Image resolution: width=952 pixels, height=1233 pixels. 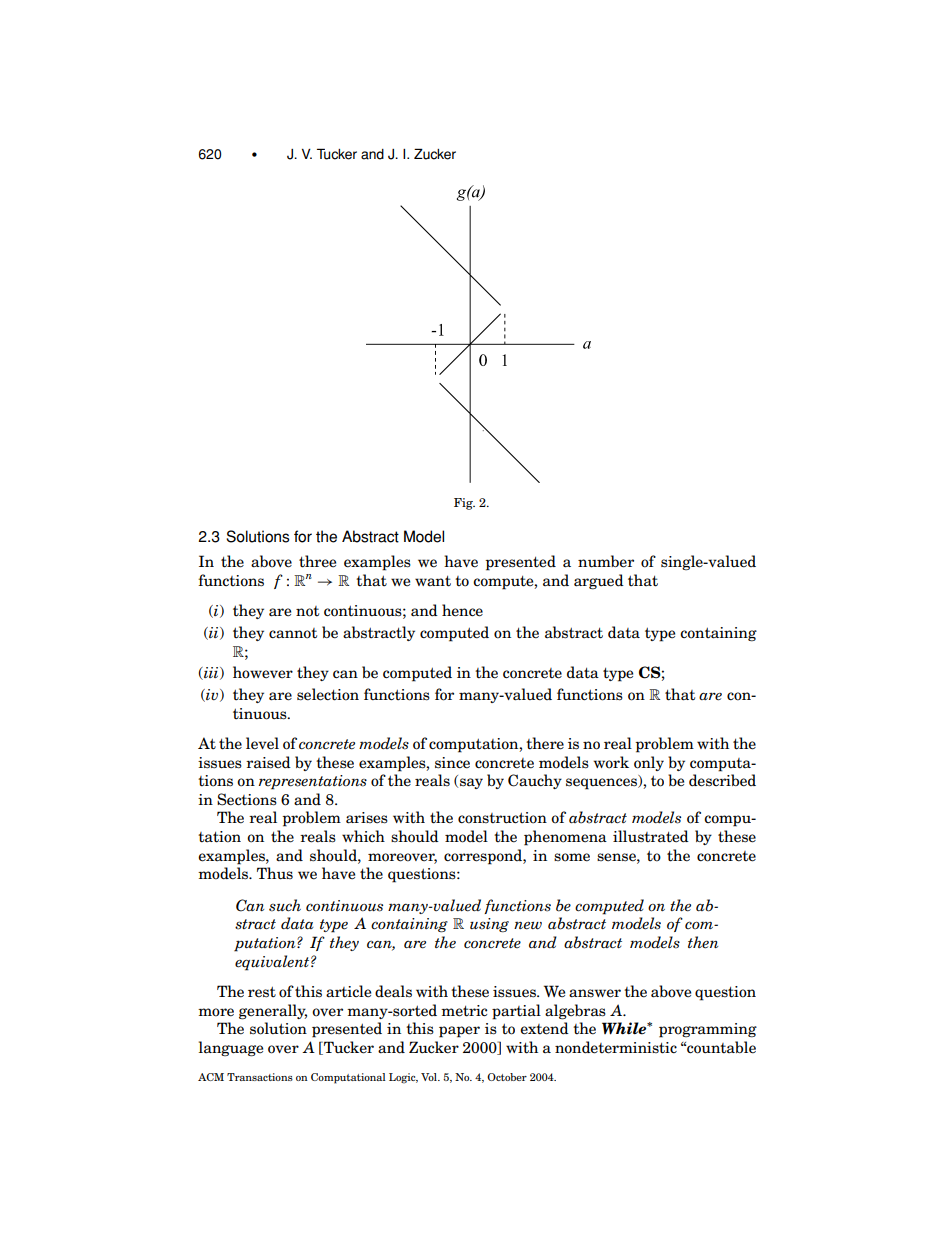 What do you see at coordinates (464, 504) in the screenshot?
I see `Fig` at bounding box center [464, 504].
